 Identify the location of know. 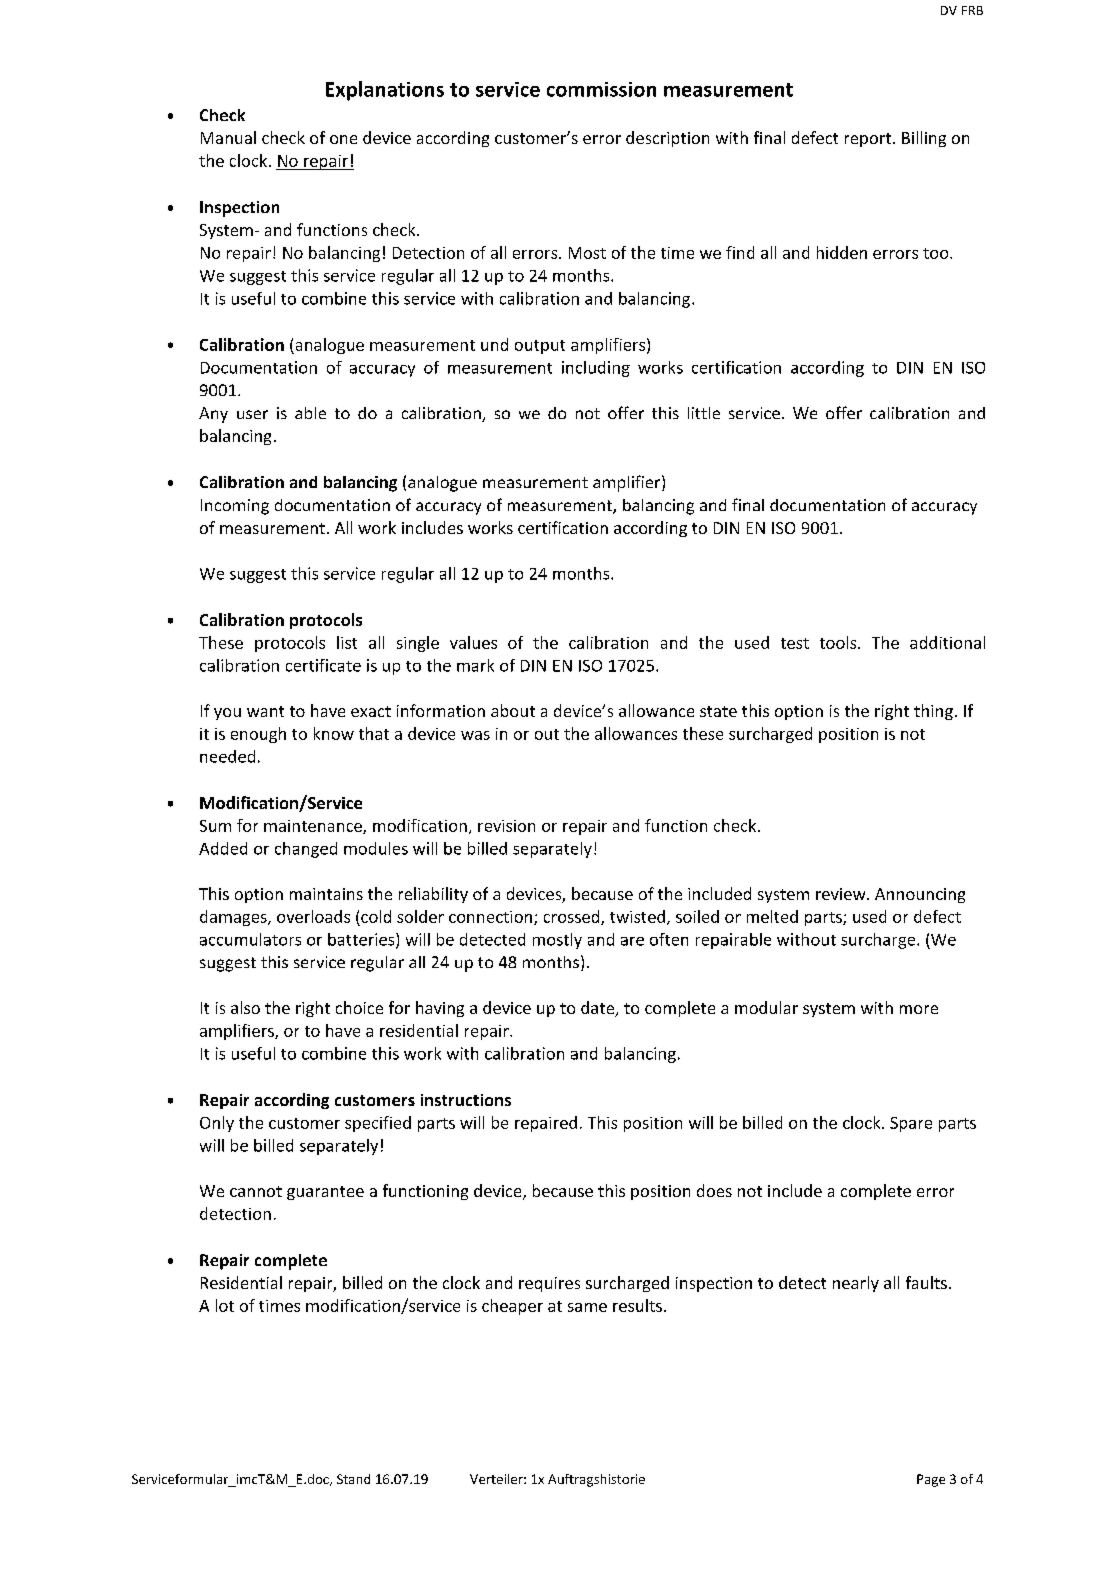
(334, 733).
